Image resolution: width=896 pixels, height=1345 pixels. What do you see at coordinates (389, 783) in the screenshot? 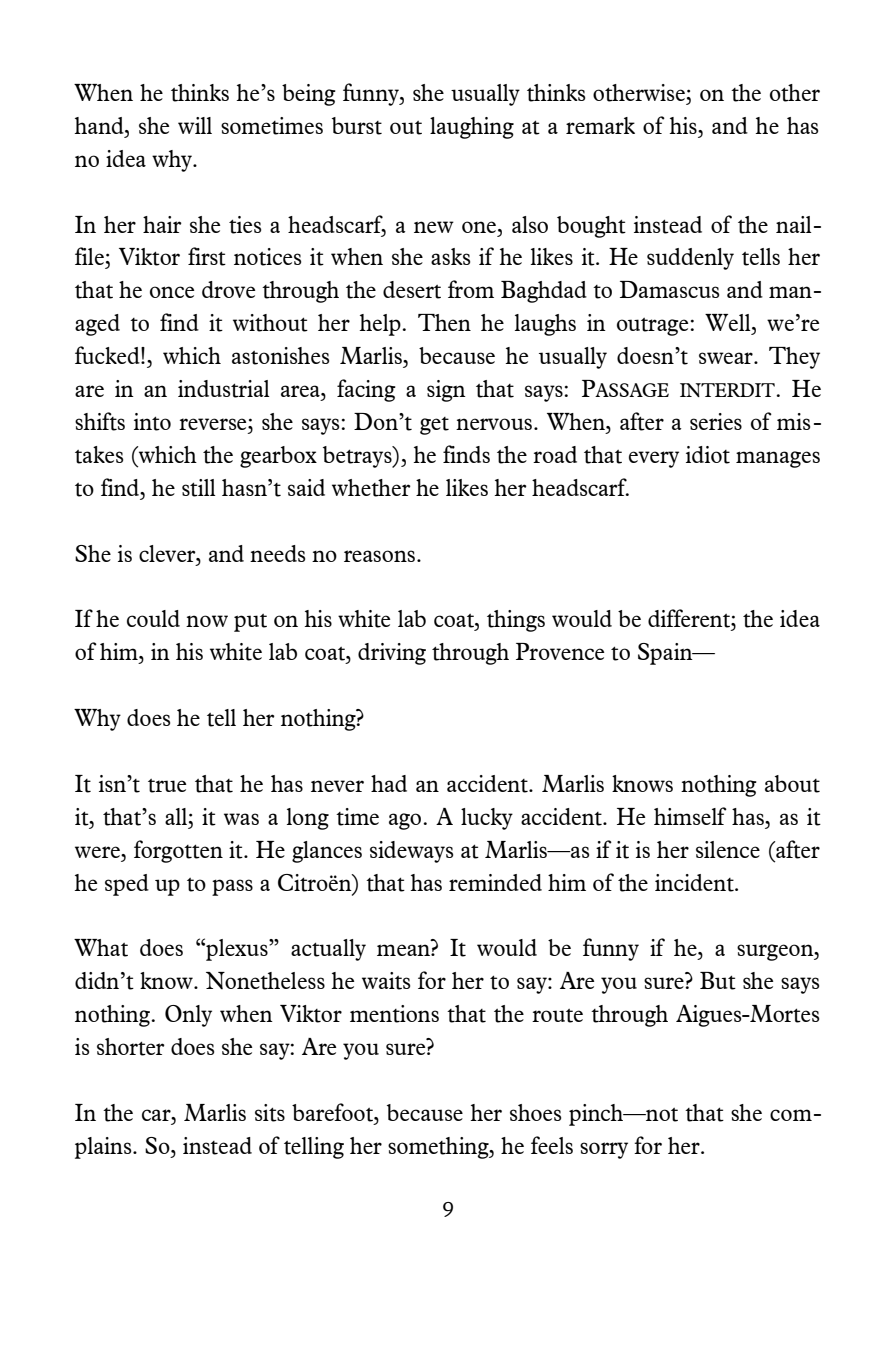
I see `had` at bounding box center [389, 783].
